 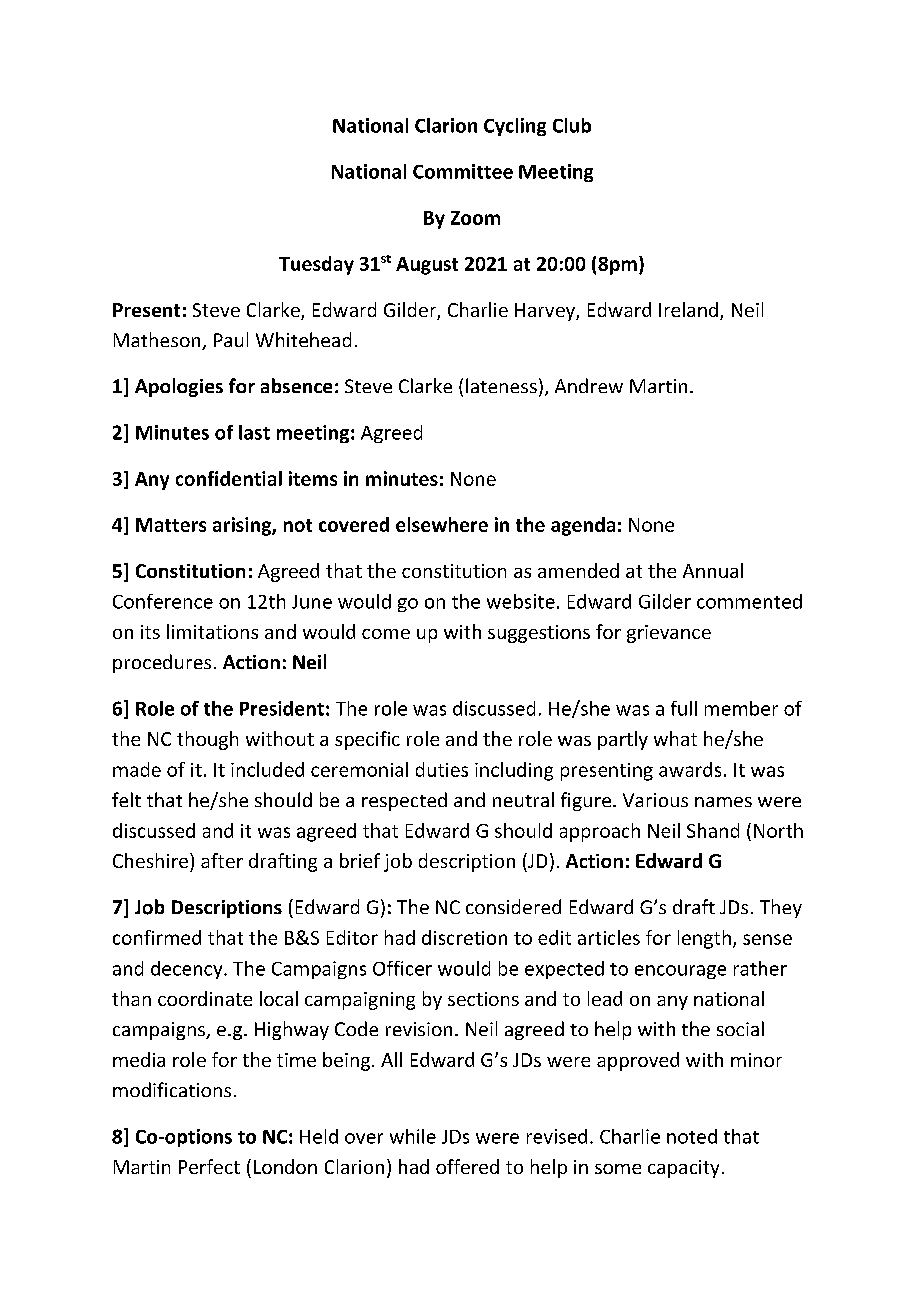 I want to click on Club, so click(x=572, y=125).
